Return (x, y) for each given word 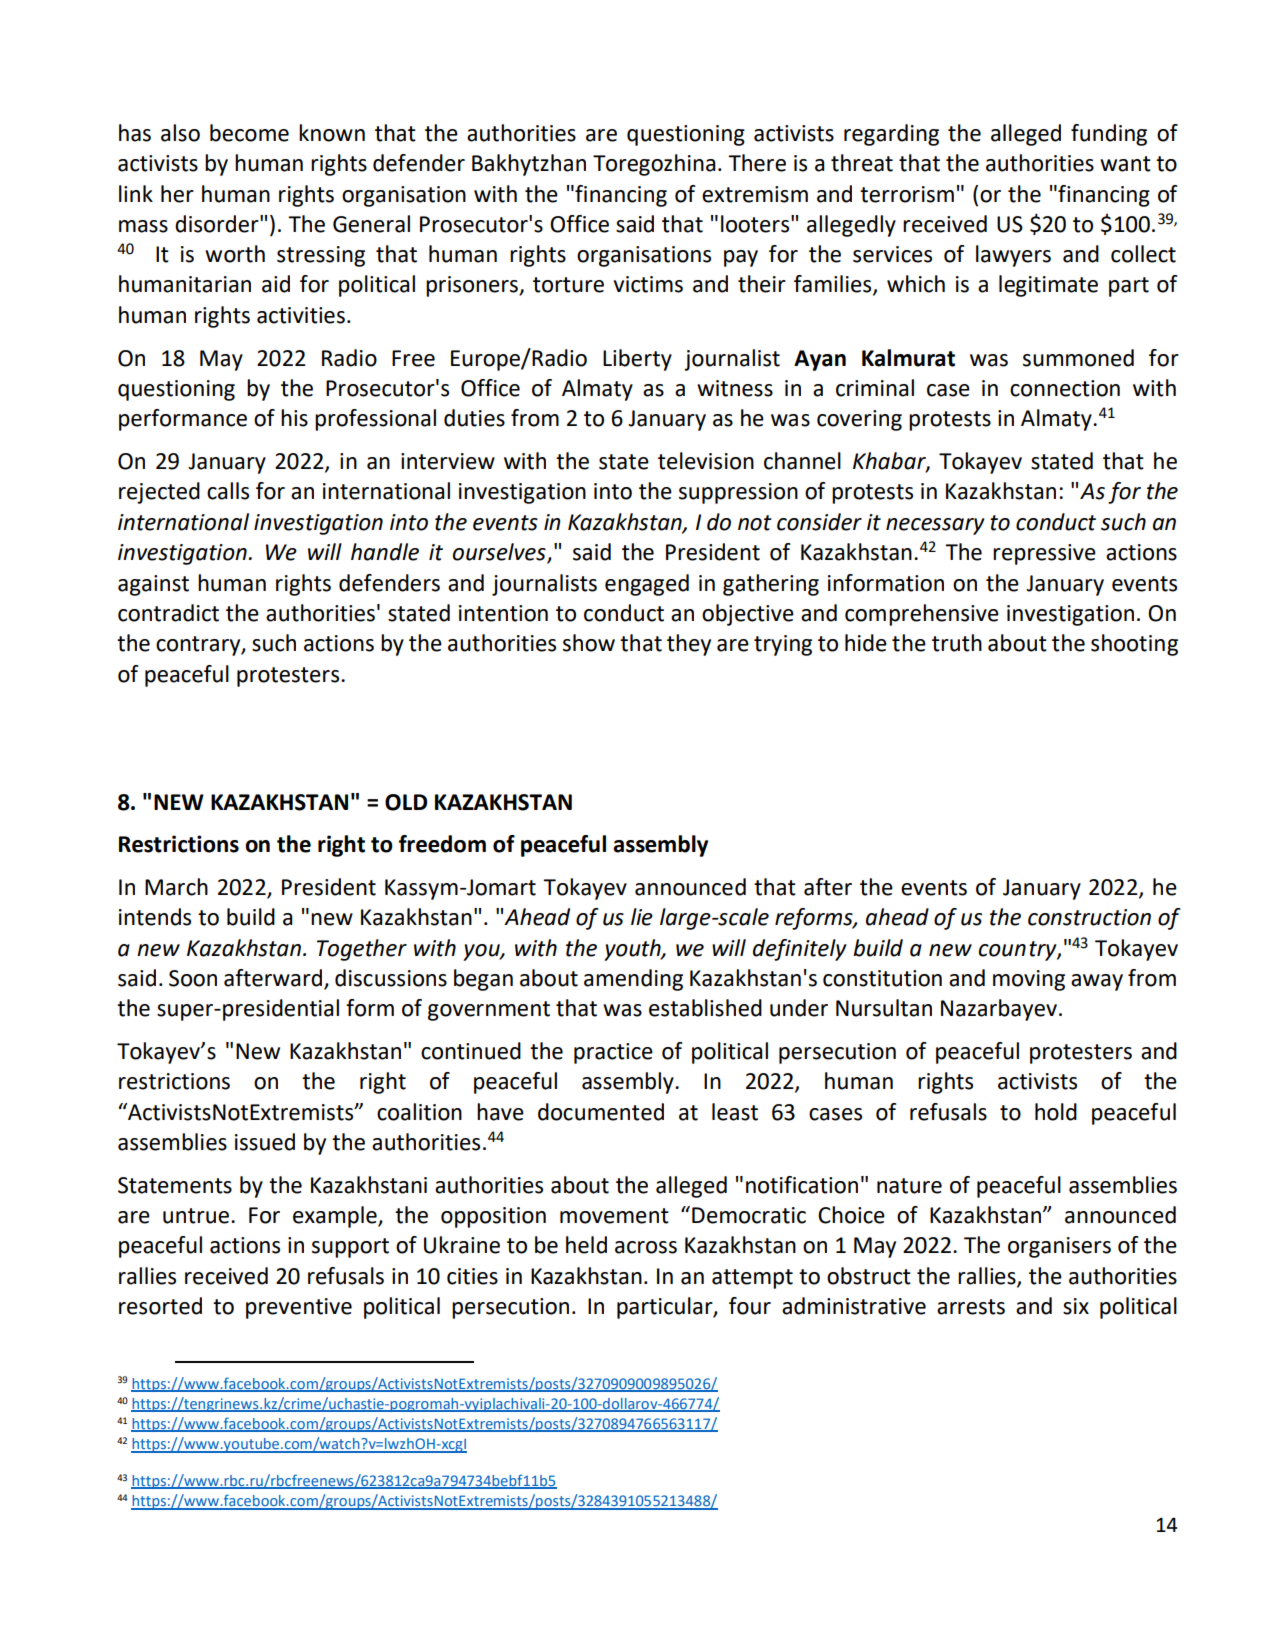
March (176, 887)
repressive (1044, 554)
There (757, 163)
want (1125, 164)
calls (228, 491)
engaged (647, 585)
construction (1089, 917)
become (249, 133)
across (646, 1247)
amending (633, 980)
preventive (299, 1308)
